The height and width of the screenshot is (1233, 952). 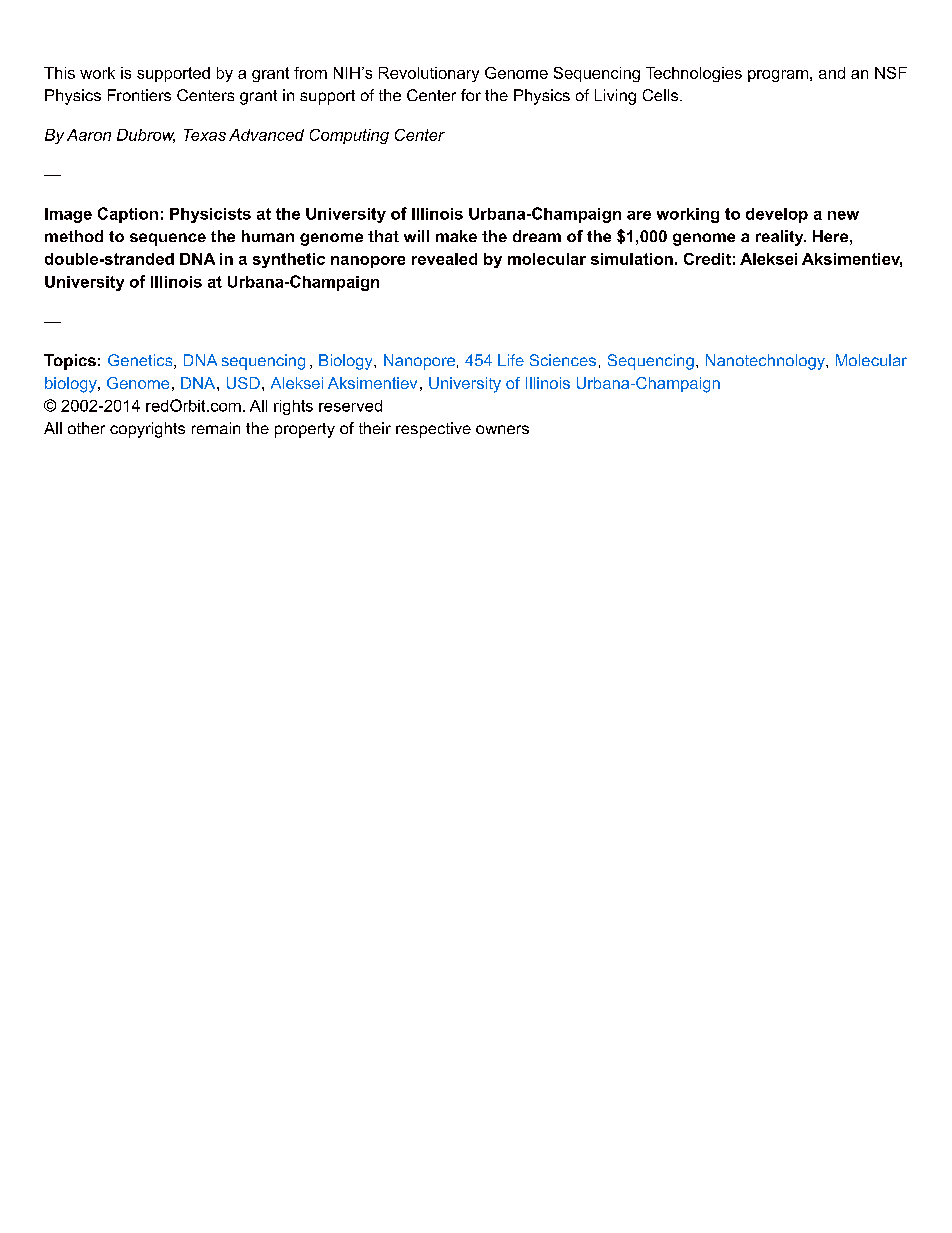 I want to click on owners, so click(x=502, y=429).
